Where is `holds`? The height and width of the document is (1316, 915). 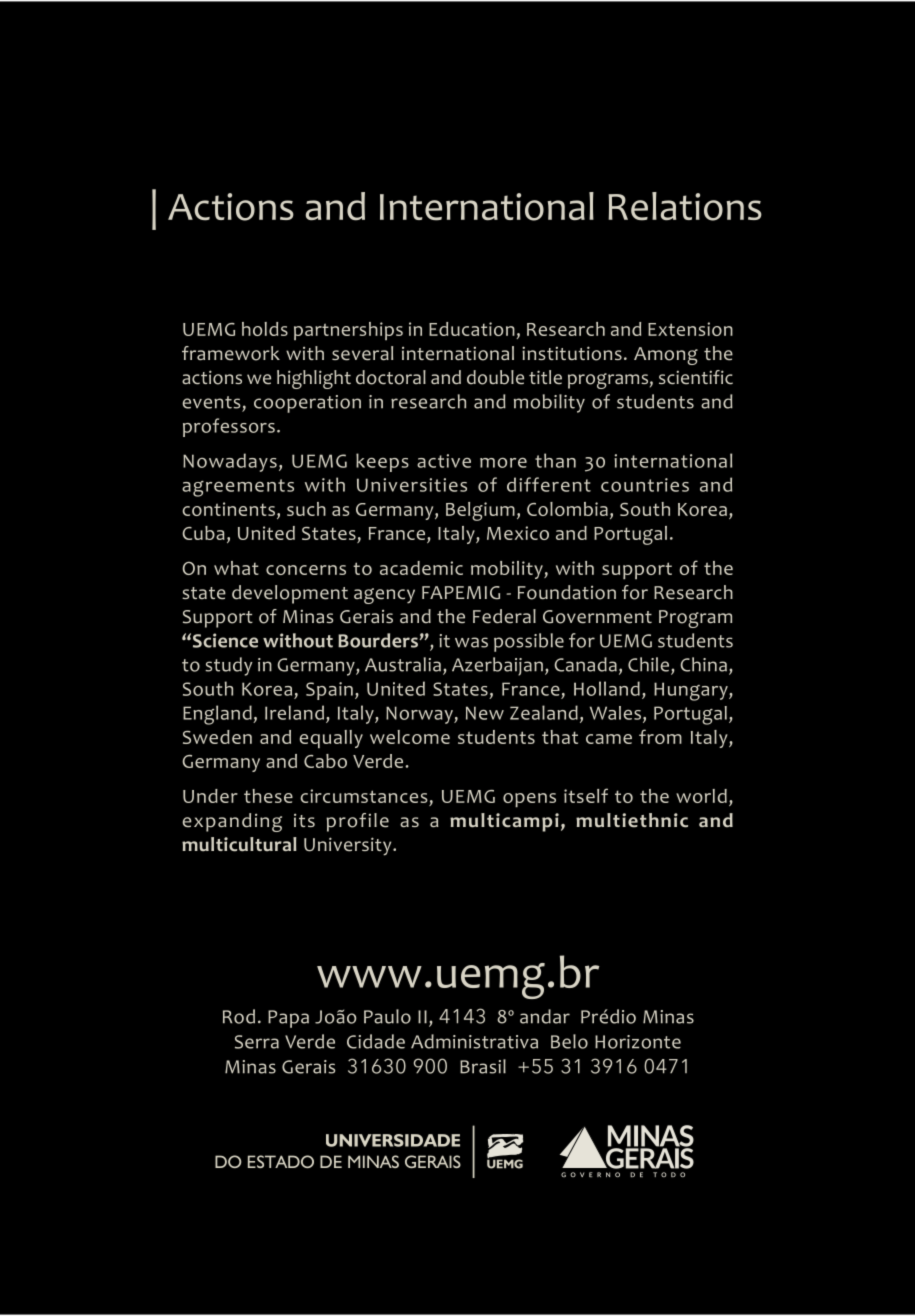 holds is located at coordinates (265, 329).
